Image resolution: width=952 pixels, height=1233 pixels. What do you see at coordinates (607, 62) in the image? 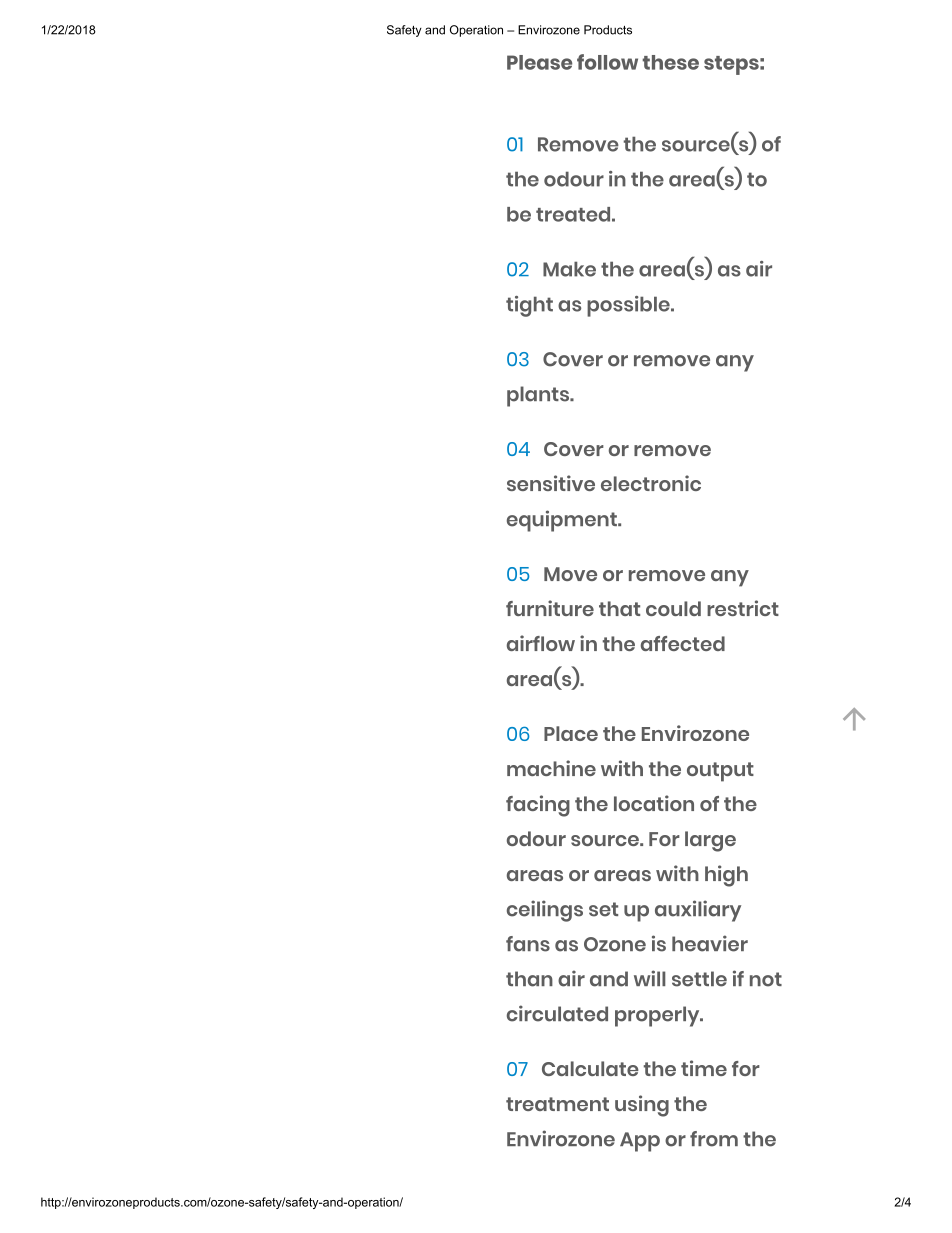
I see `follow` at bounding box center [607, 62].
